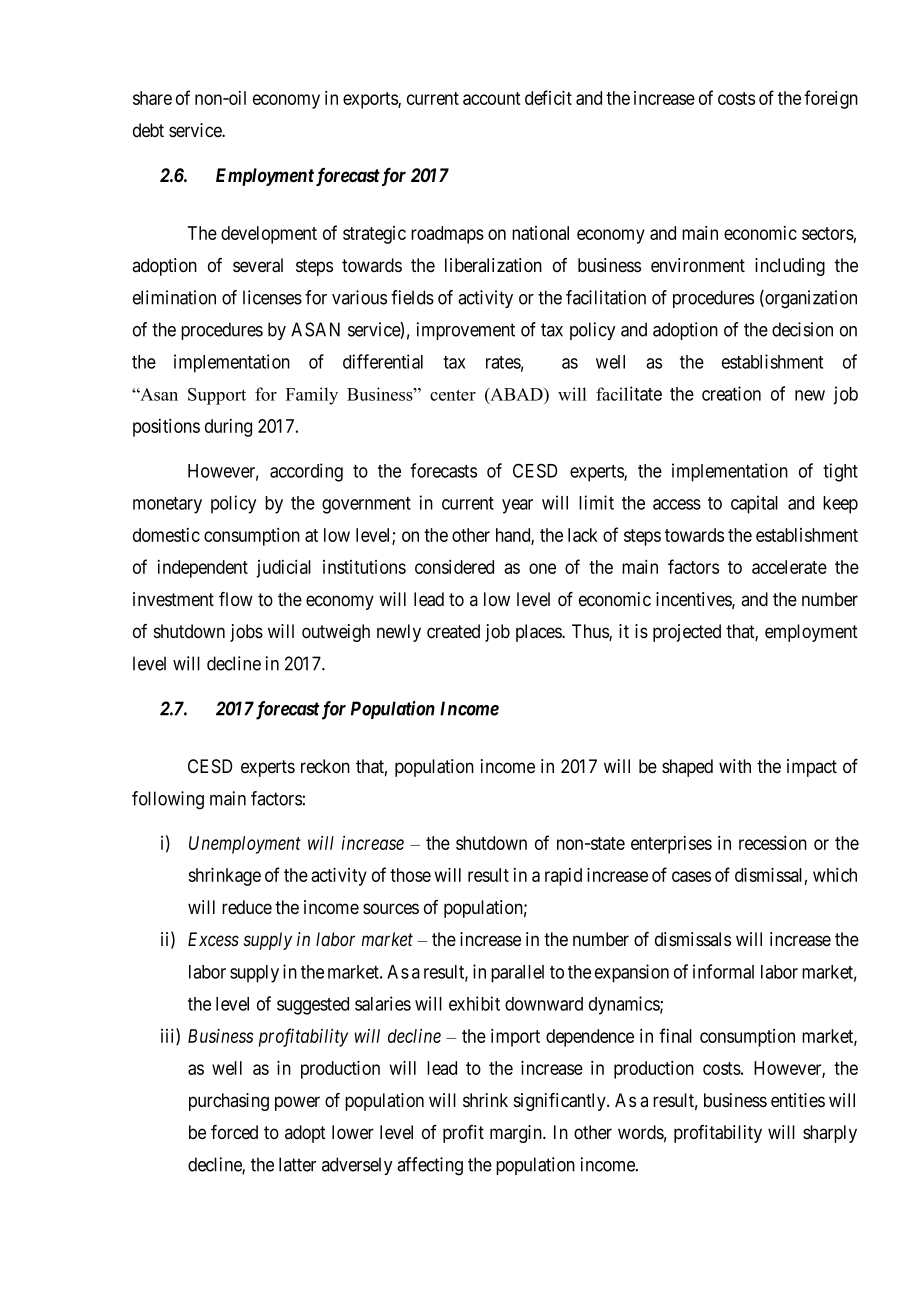 The height and width of the screenshot is (1308, 924). What do you see at coordinates (563, 877) in the screenshot?
I see `rapid` at bounding box center [563, 877].
